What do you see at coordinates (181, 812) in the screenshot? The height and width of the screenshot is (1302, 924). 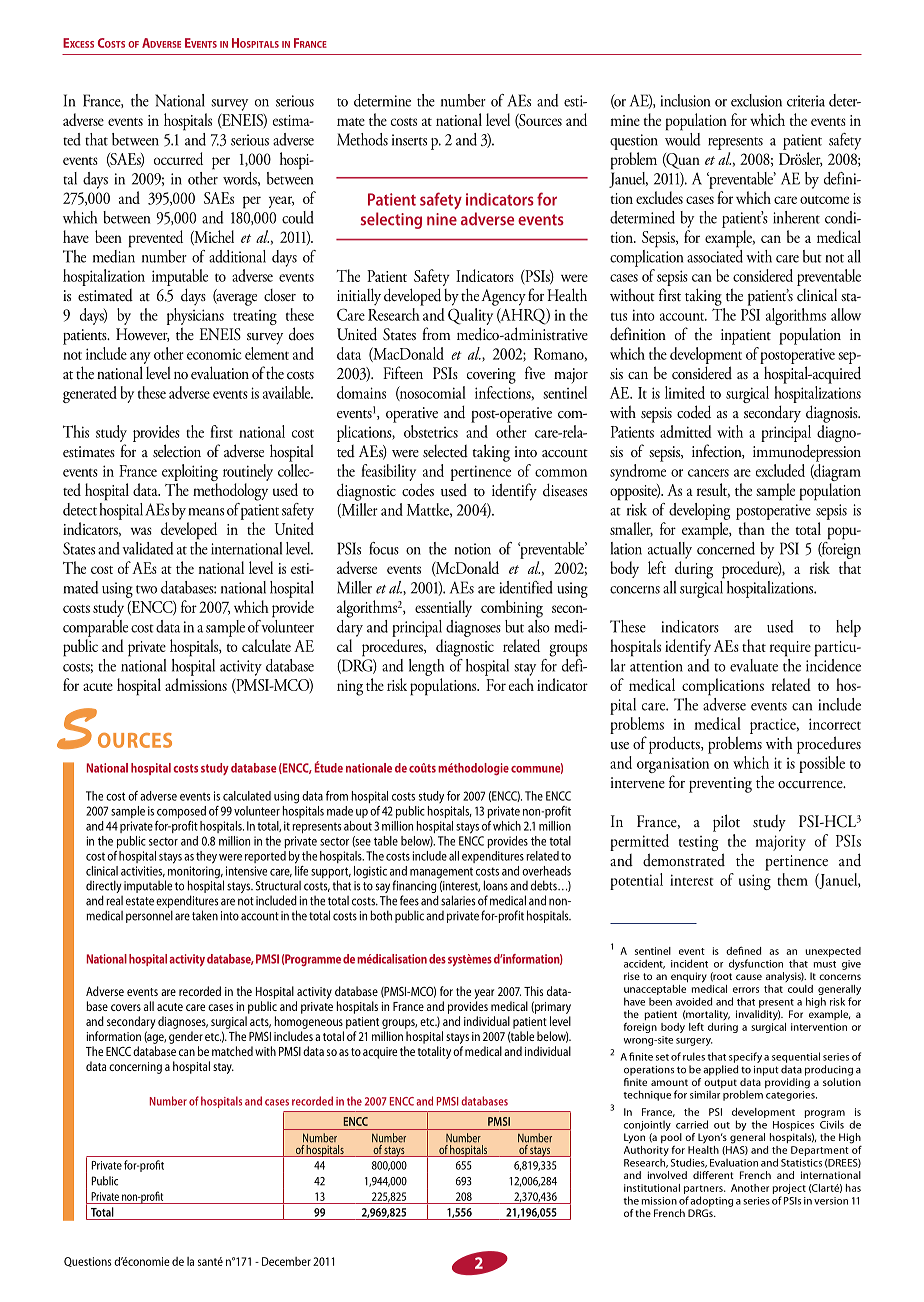 I see `composed` at bounding box center [181, 812].
